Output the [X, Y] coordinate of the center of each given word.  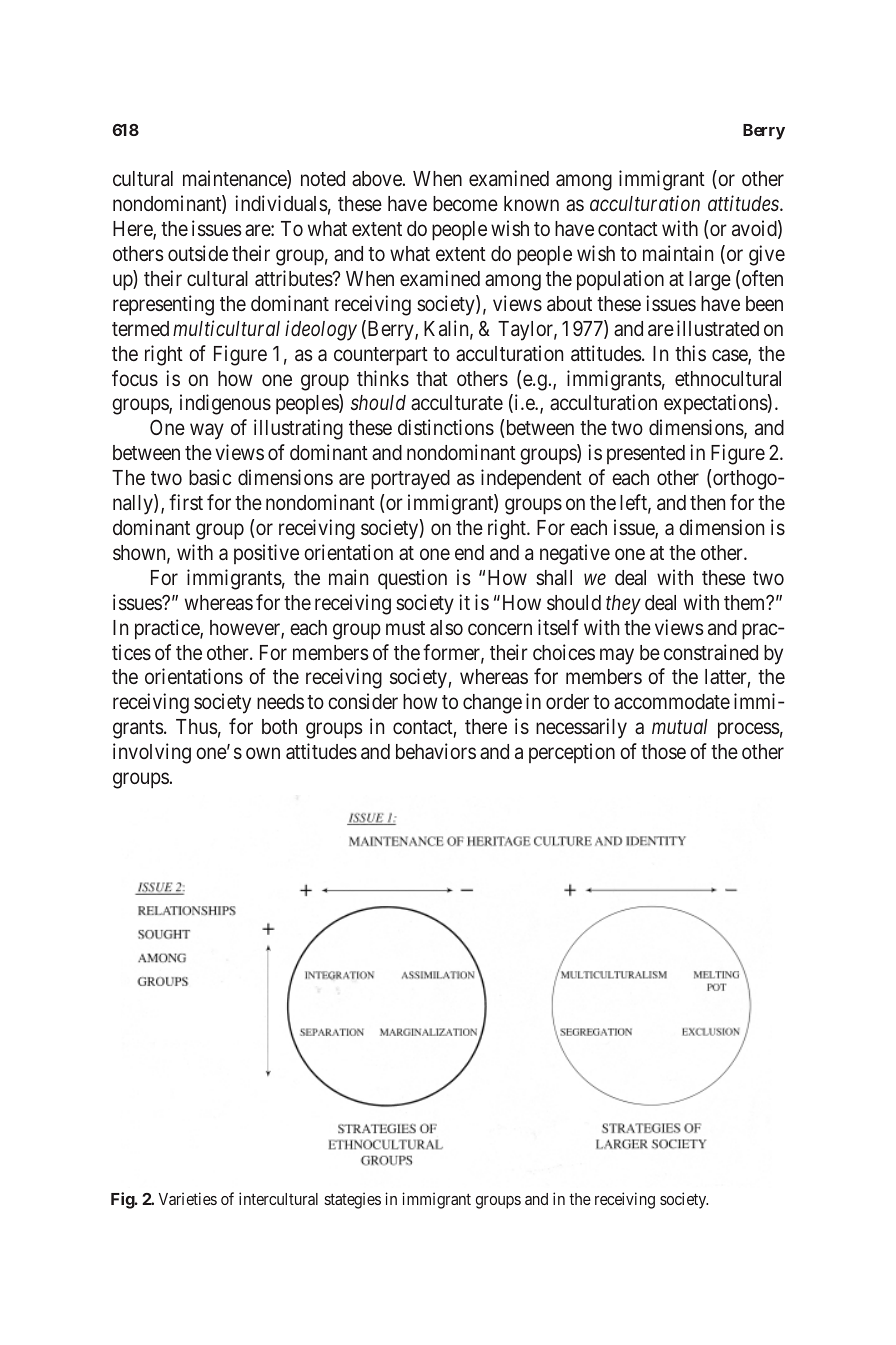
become [465, 203]
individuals [281, 203]
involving [152, 753]
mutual [680, 726]
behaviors [436, 751]
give [767, 255]
